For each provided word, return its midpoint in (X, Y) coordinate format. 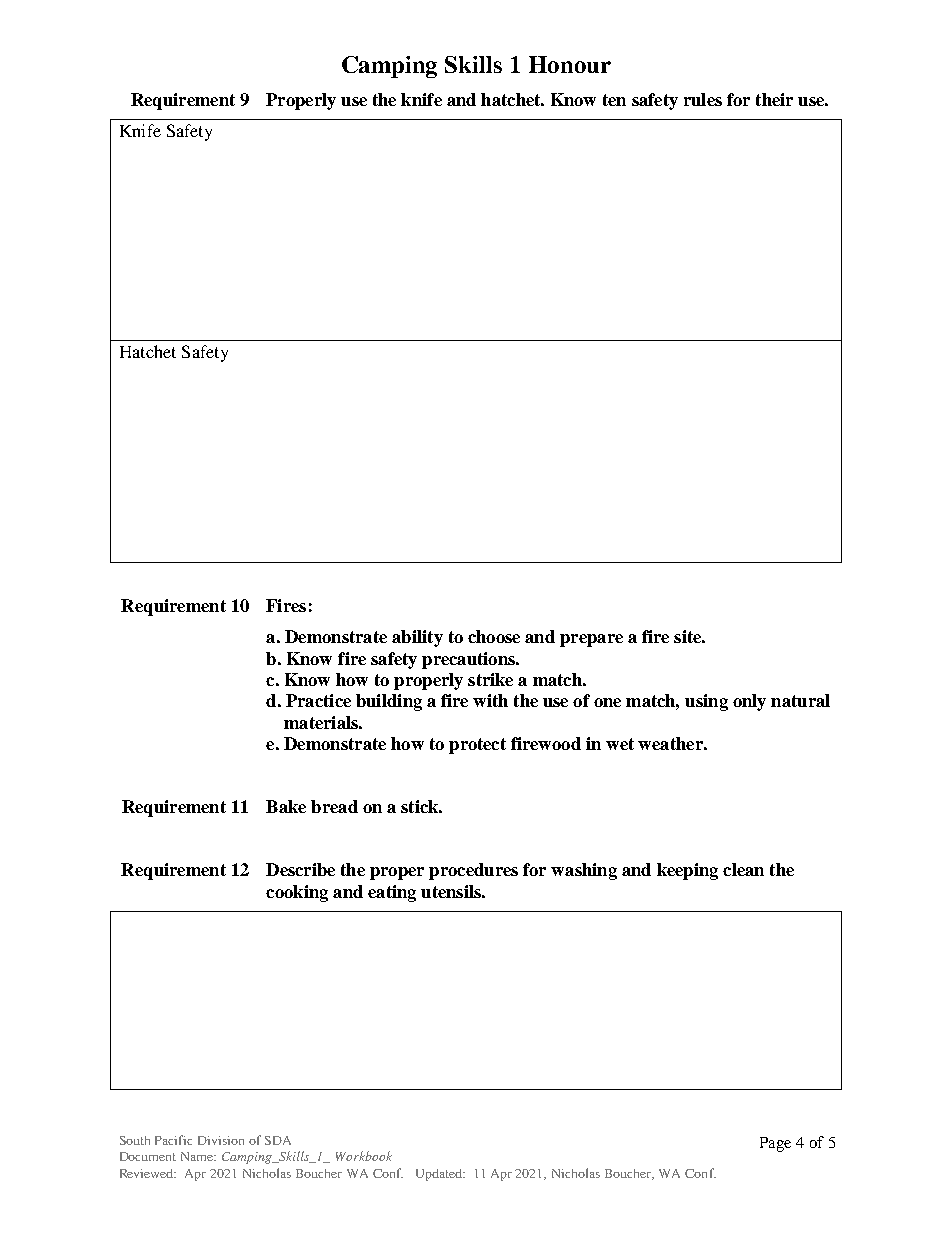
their (774, 99)
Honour (570, 64)
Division (221, 1140)
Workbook (364, 1156)
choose (494, 636)
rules (703, 99)
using (706, 702)
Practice (318, 700)
